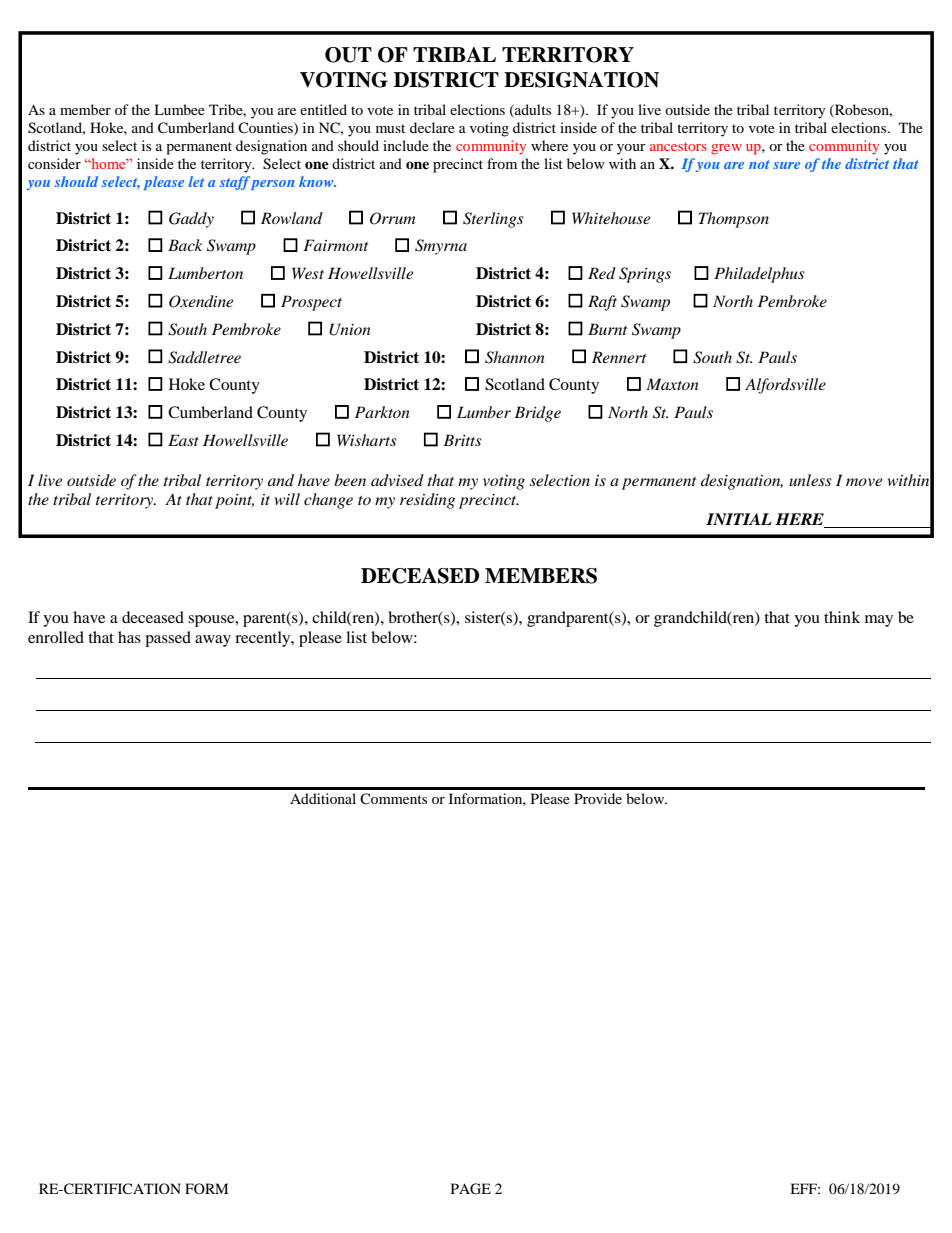 This image has width=952, height=1233. I want to click on Lumbee, so click(179, 109).
